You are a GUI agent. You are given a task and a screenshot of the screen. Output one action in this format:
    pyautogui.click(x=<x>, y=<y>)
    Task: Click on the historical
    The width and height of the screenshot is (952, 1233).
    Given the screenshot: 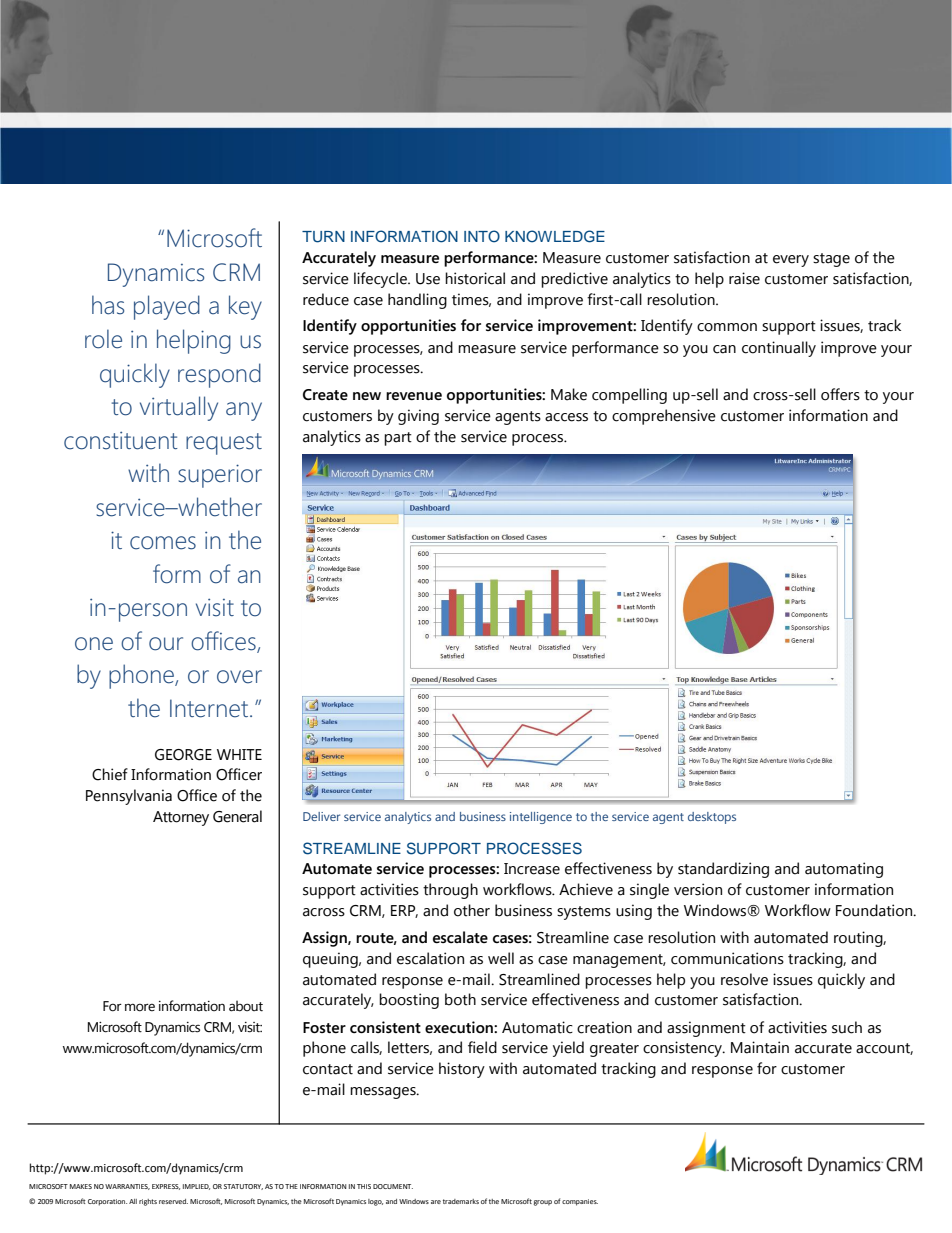 What is the action you would take?
    pyautogui.click(x=475, y=278)
